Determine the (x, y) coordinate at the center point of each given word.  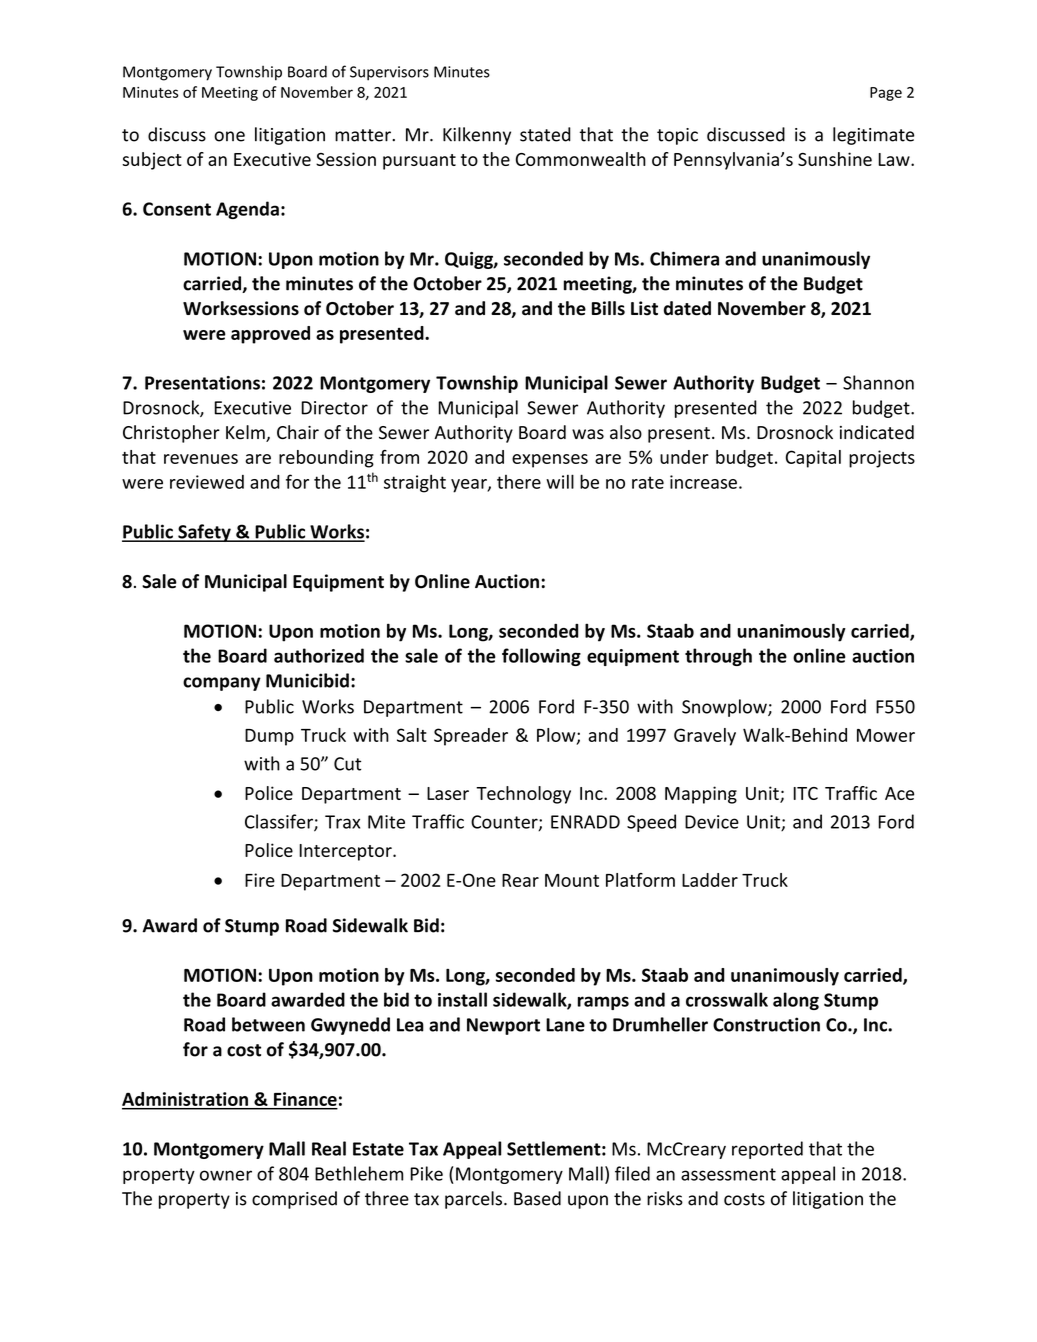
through (718, 657)
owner (226, 1175)
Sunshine (835, 159)
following (541, 657)
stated (545, 134)
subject (152, 161)
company (222, 684)
